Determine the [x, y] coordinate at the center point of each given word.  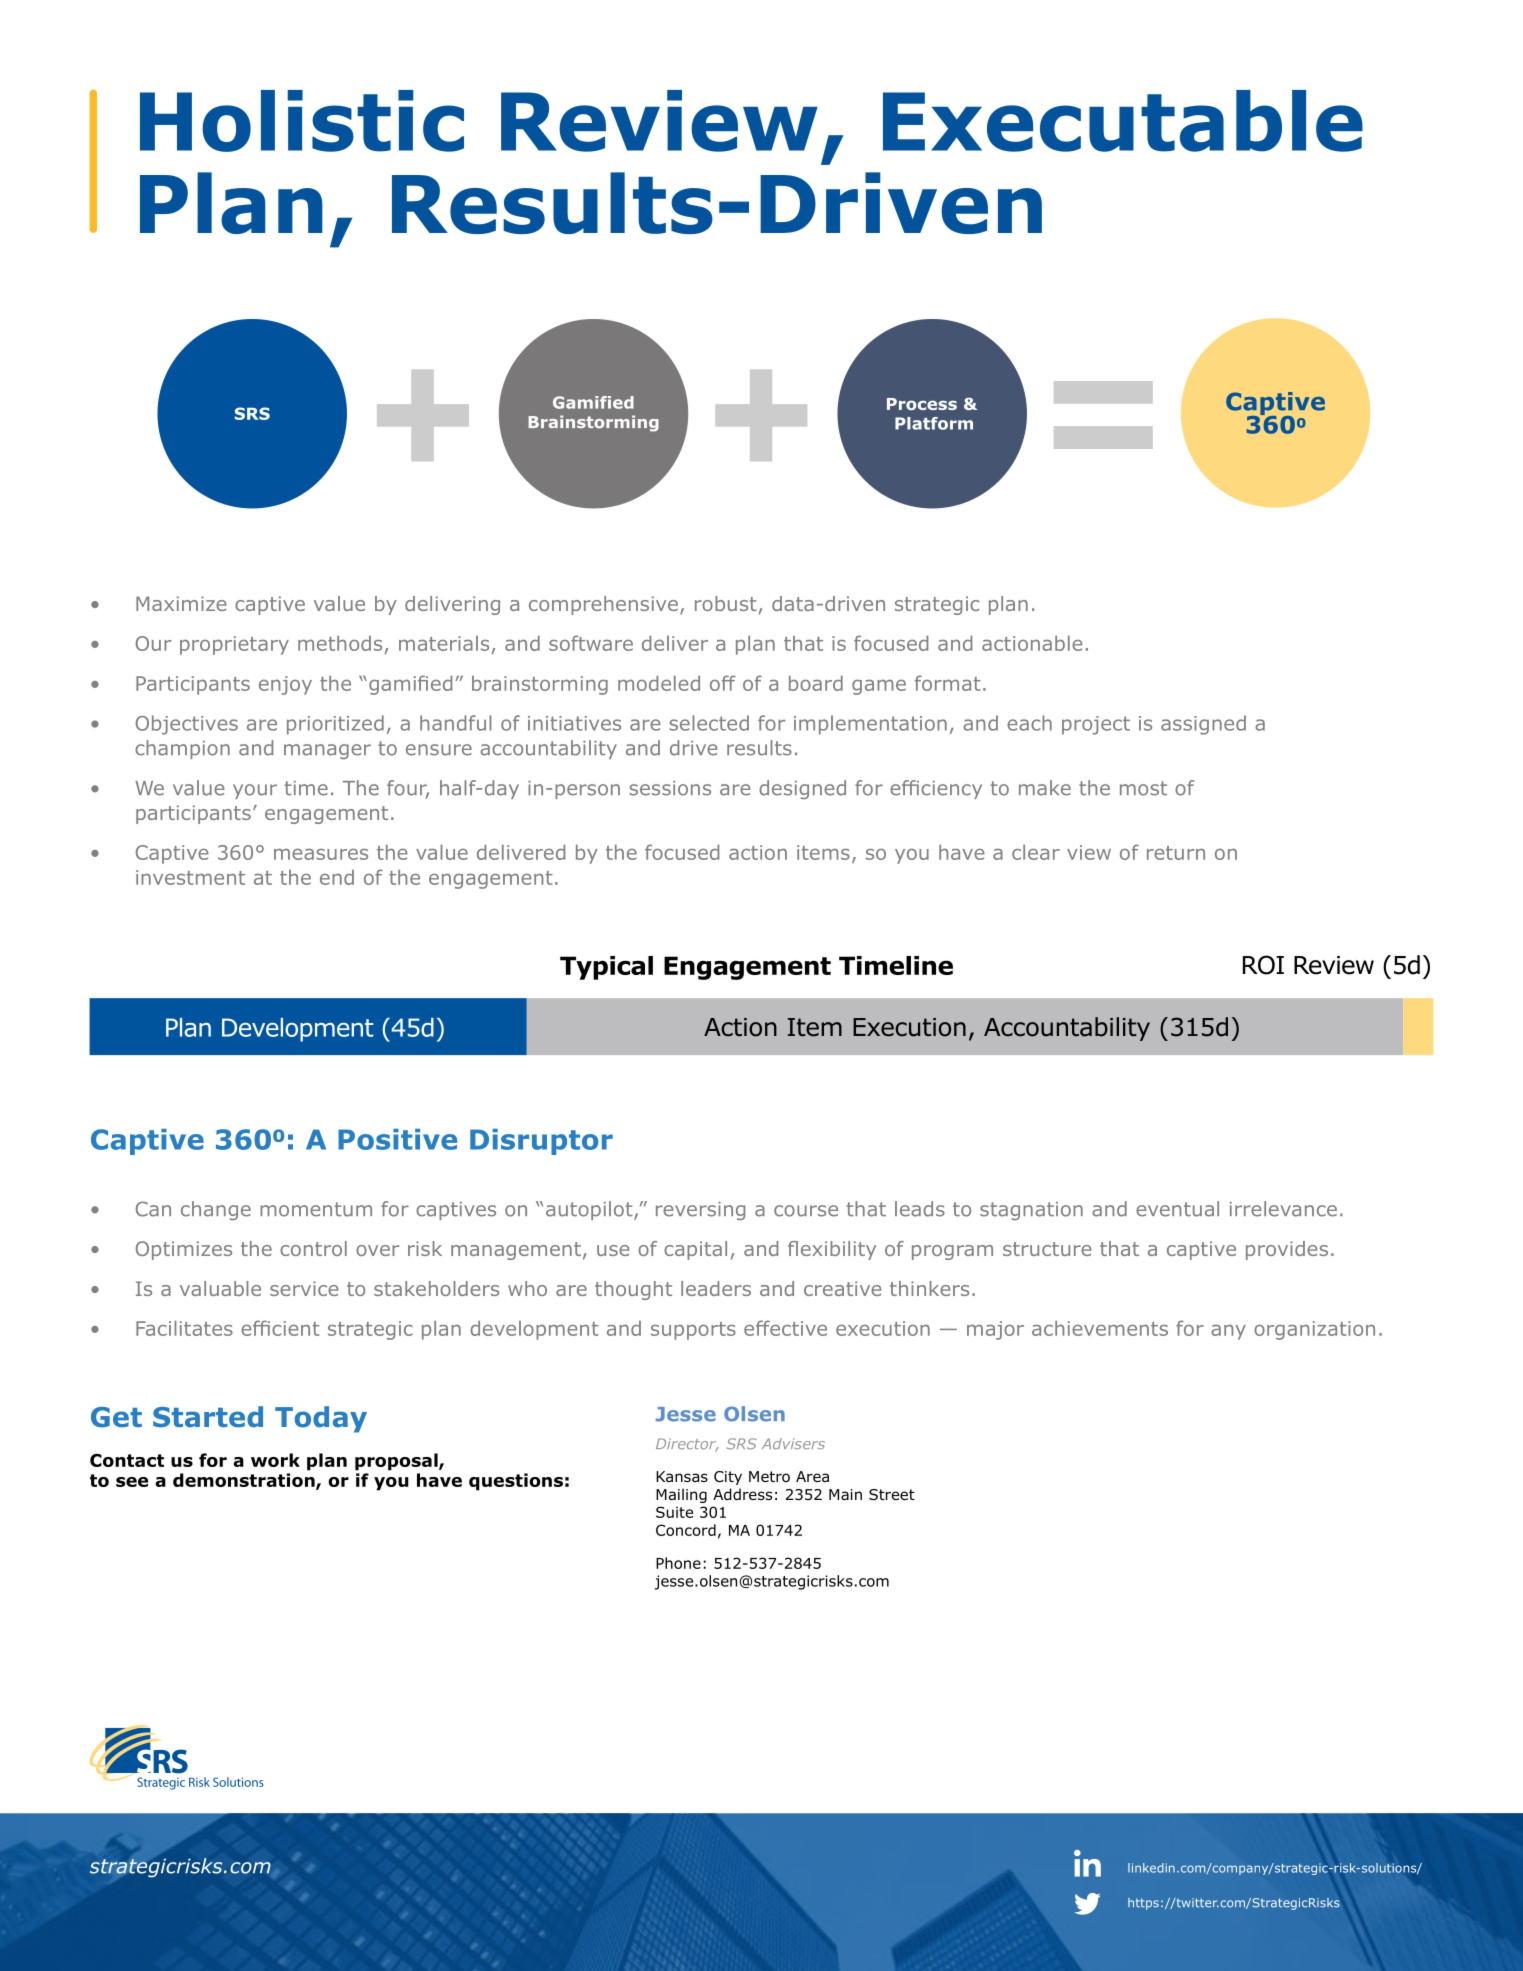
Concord [686, 1530]
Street [892, 1494]
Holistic [302, 121]
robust [726, 603]
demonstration [245, 1481]
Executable [1123, 121]
